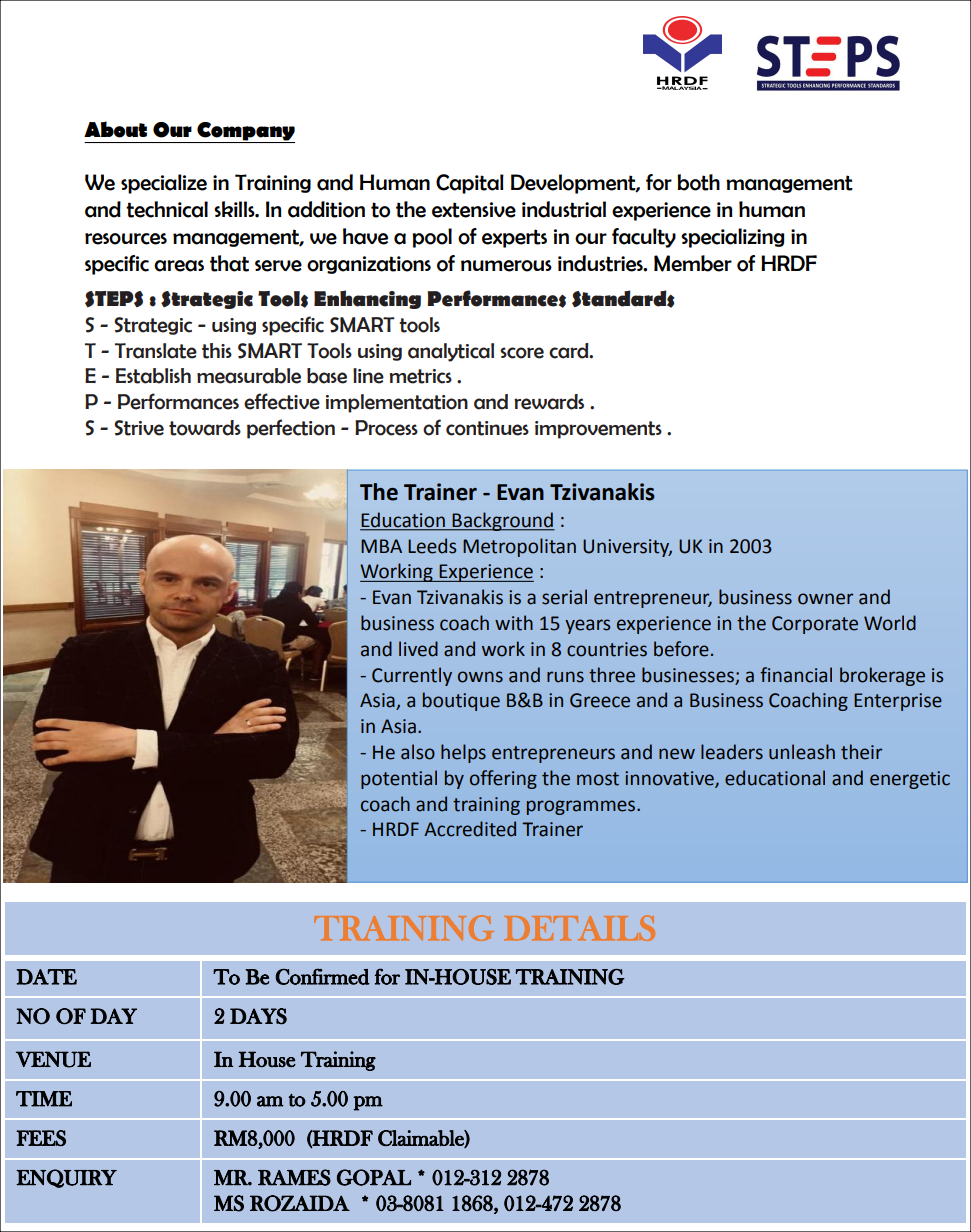 This screenshot has width=971, height=1232. Describe the element at coordinates (480, 677) in the screenshot. I see `owns` at that location.
